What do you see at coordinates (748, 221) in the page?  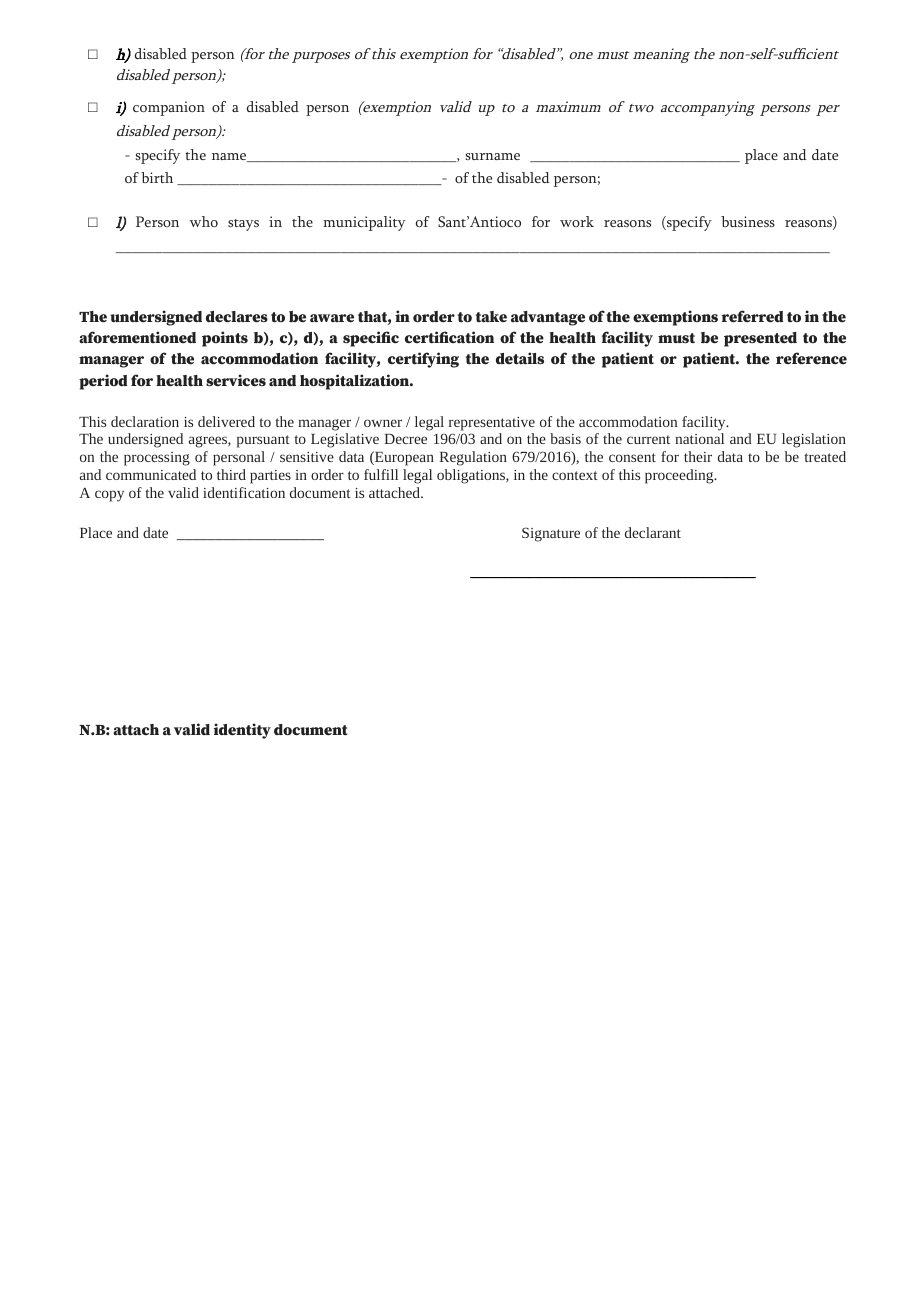 I see `business` at bounding box center [748, 221].
